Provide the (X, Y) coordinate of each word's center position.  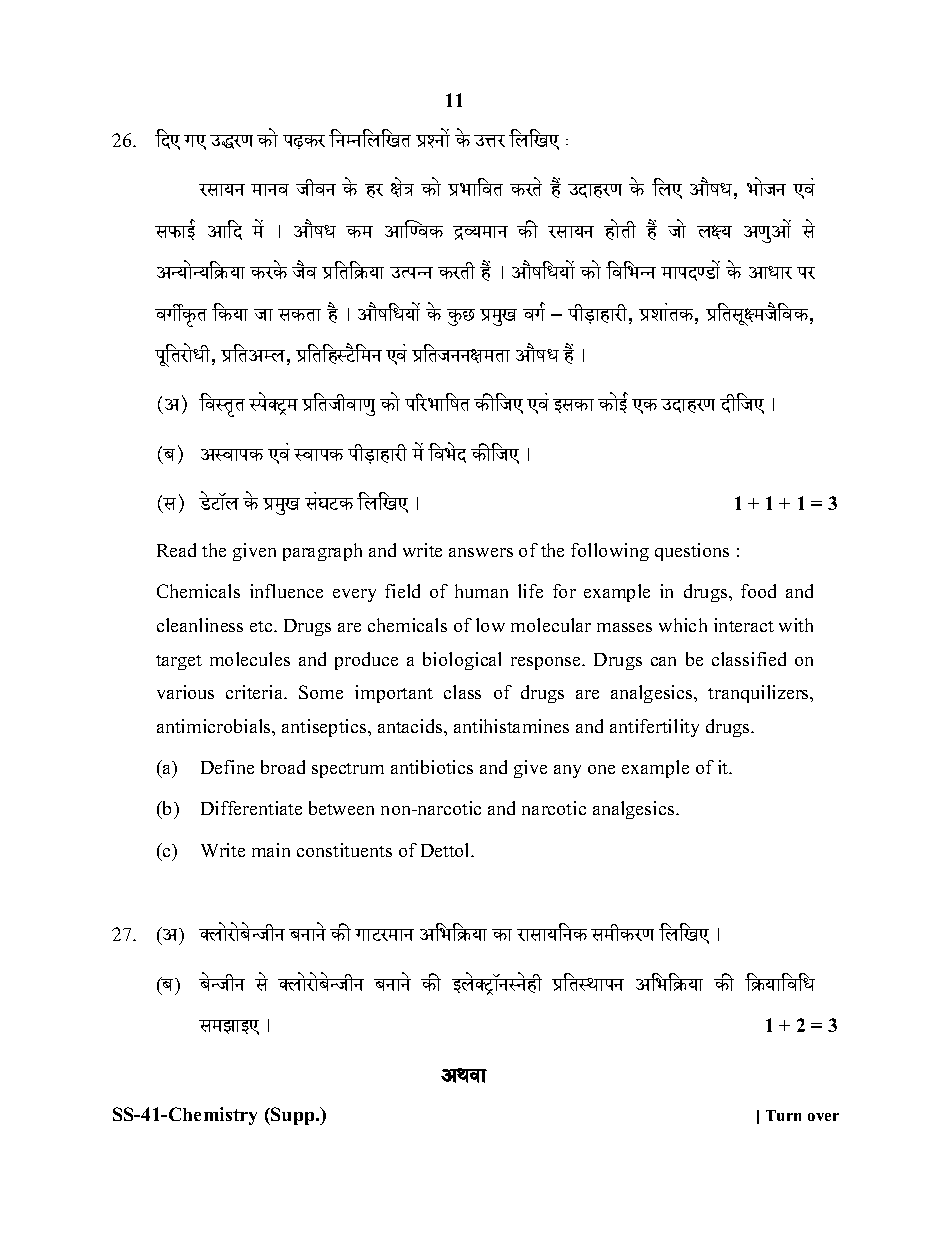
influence (286, 591)
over (823, 1117)
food (758, 591)
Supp (293, 1116)
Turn (783, 1115)
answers (481, 552)
